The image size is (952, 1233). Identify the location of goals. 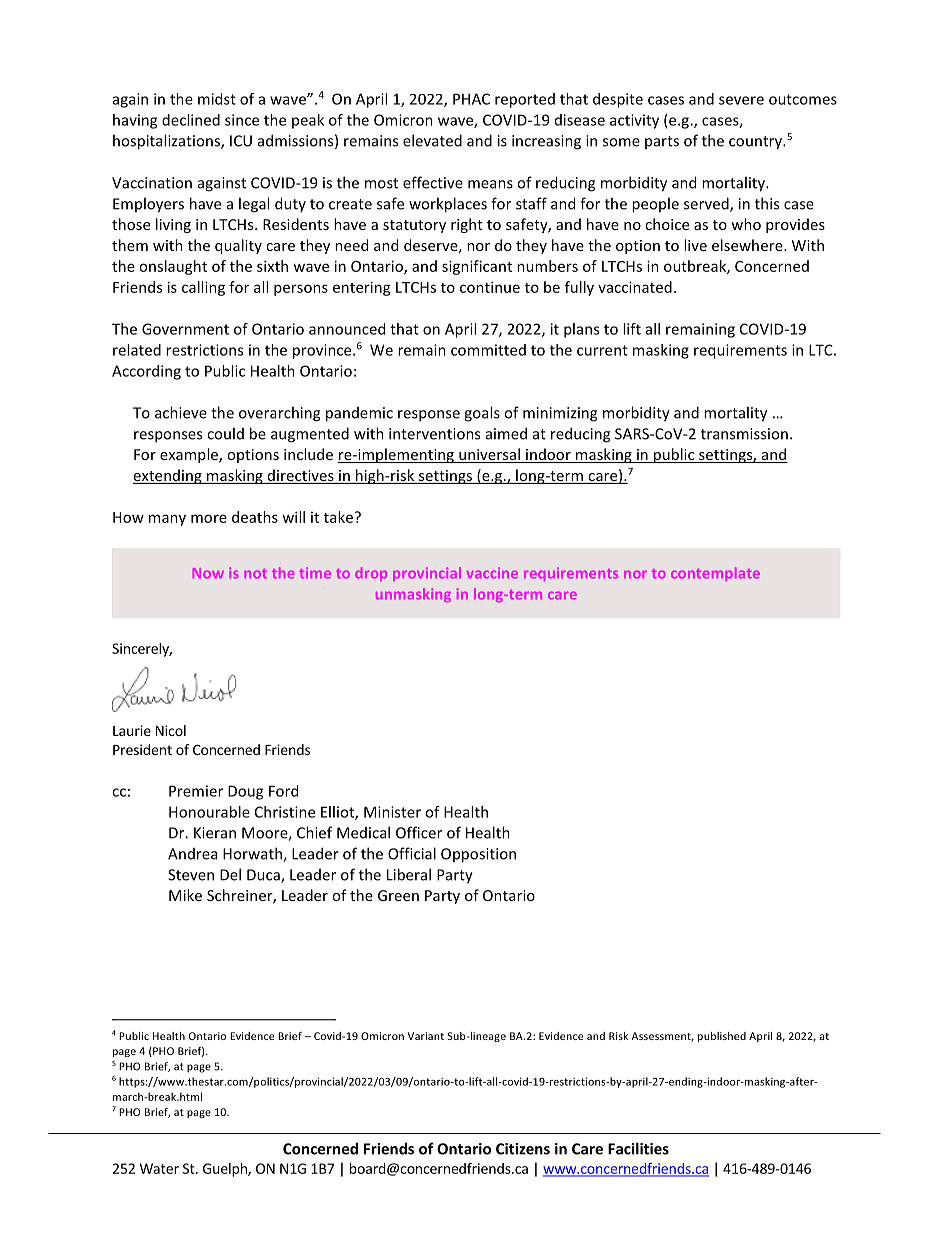
(482, 414).
